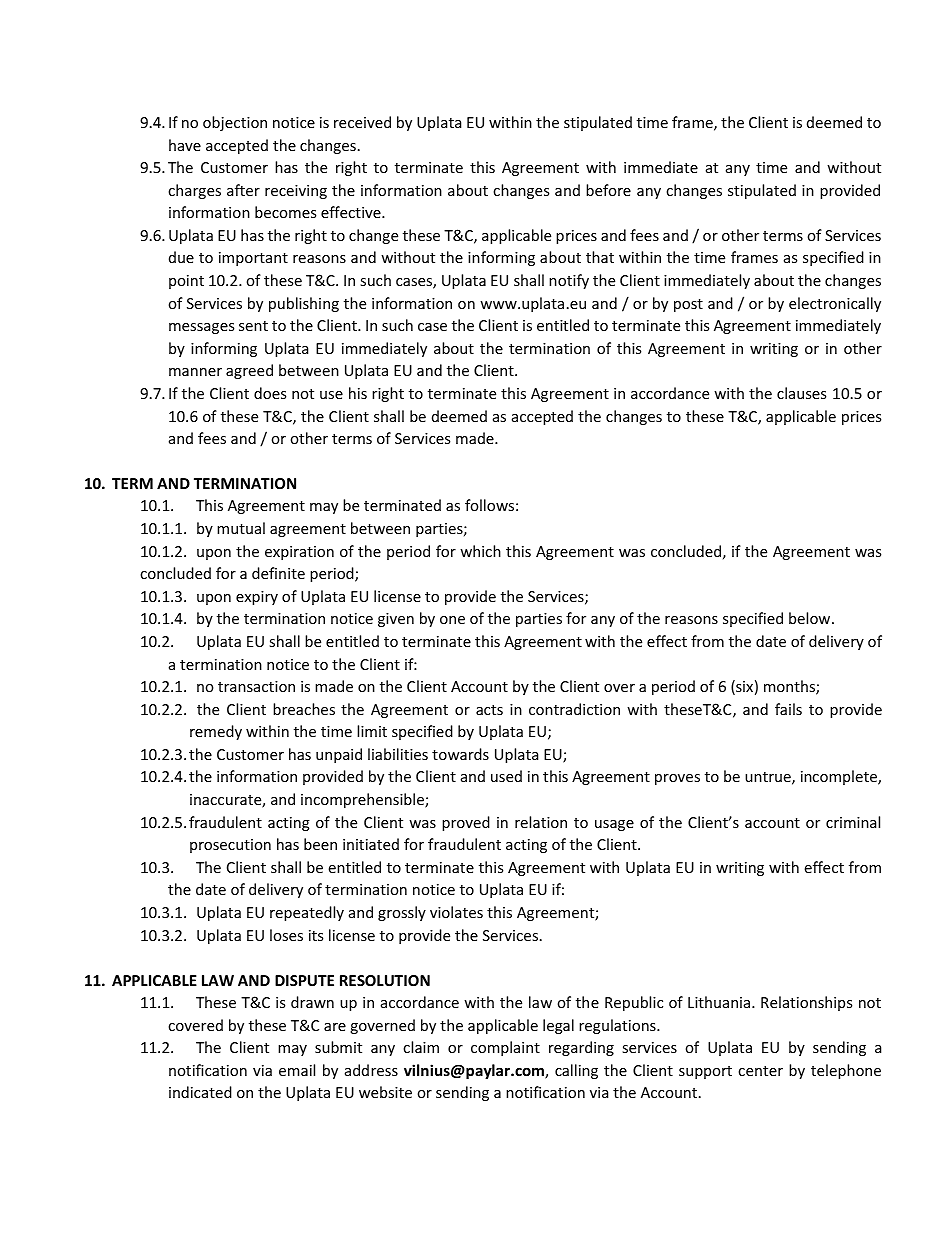 The image size is (952, 1233). I want to click on email, so click(297, 1070).
